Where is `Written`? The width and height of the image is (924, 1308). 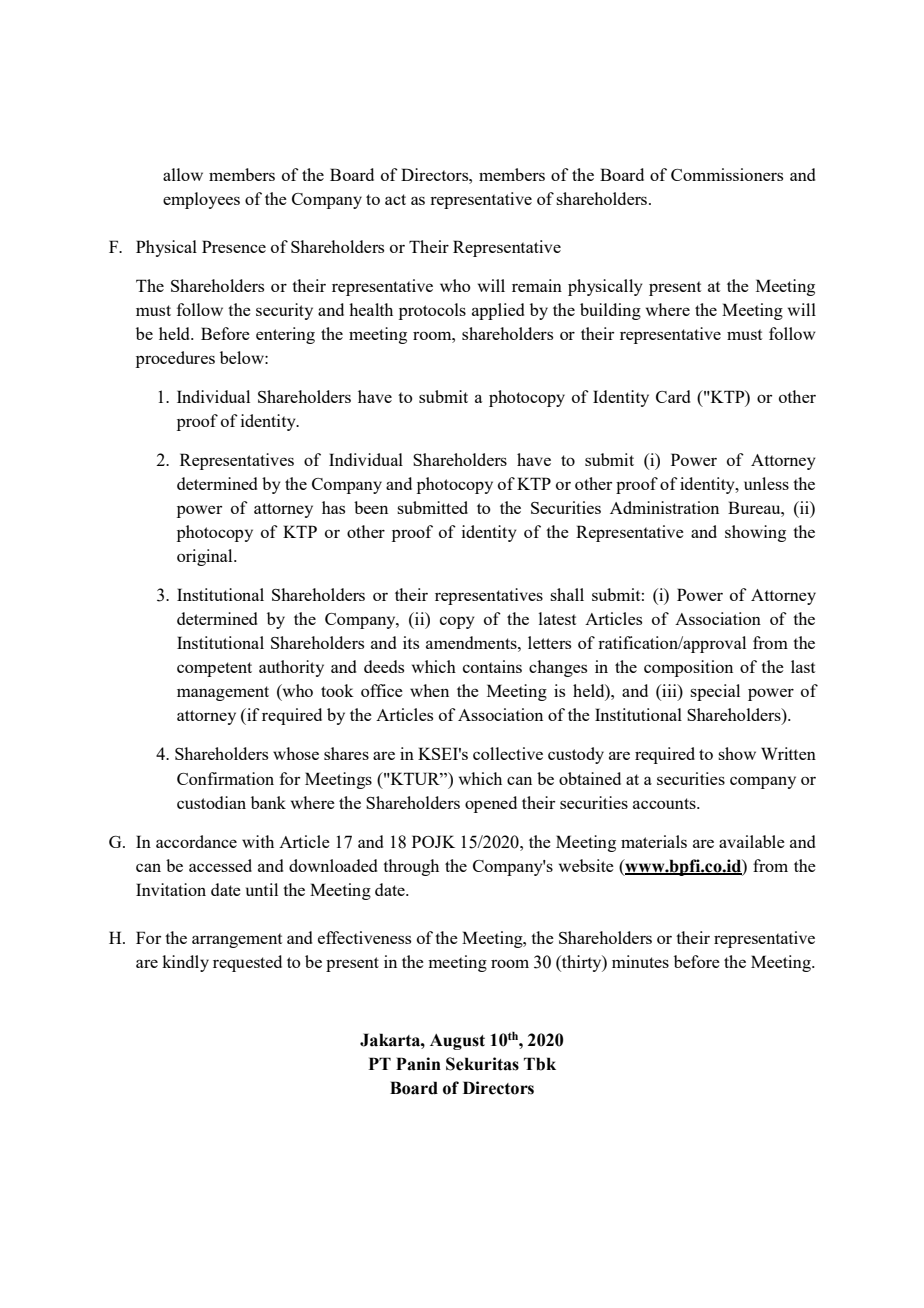
Written is located at coordinates (788, 753).
